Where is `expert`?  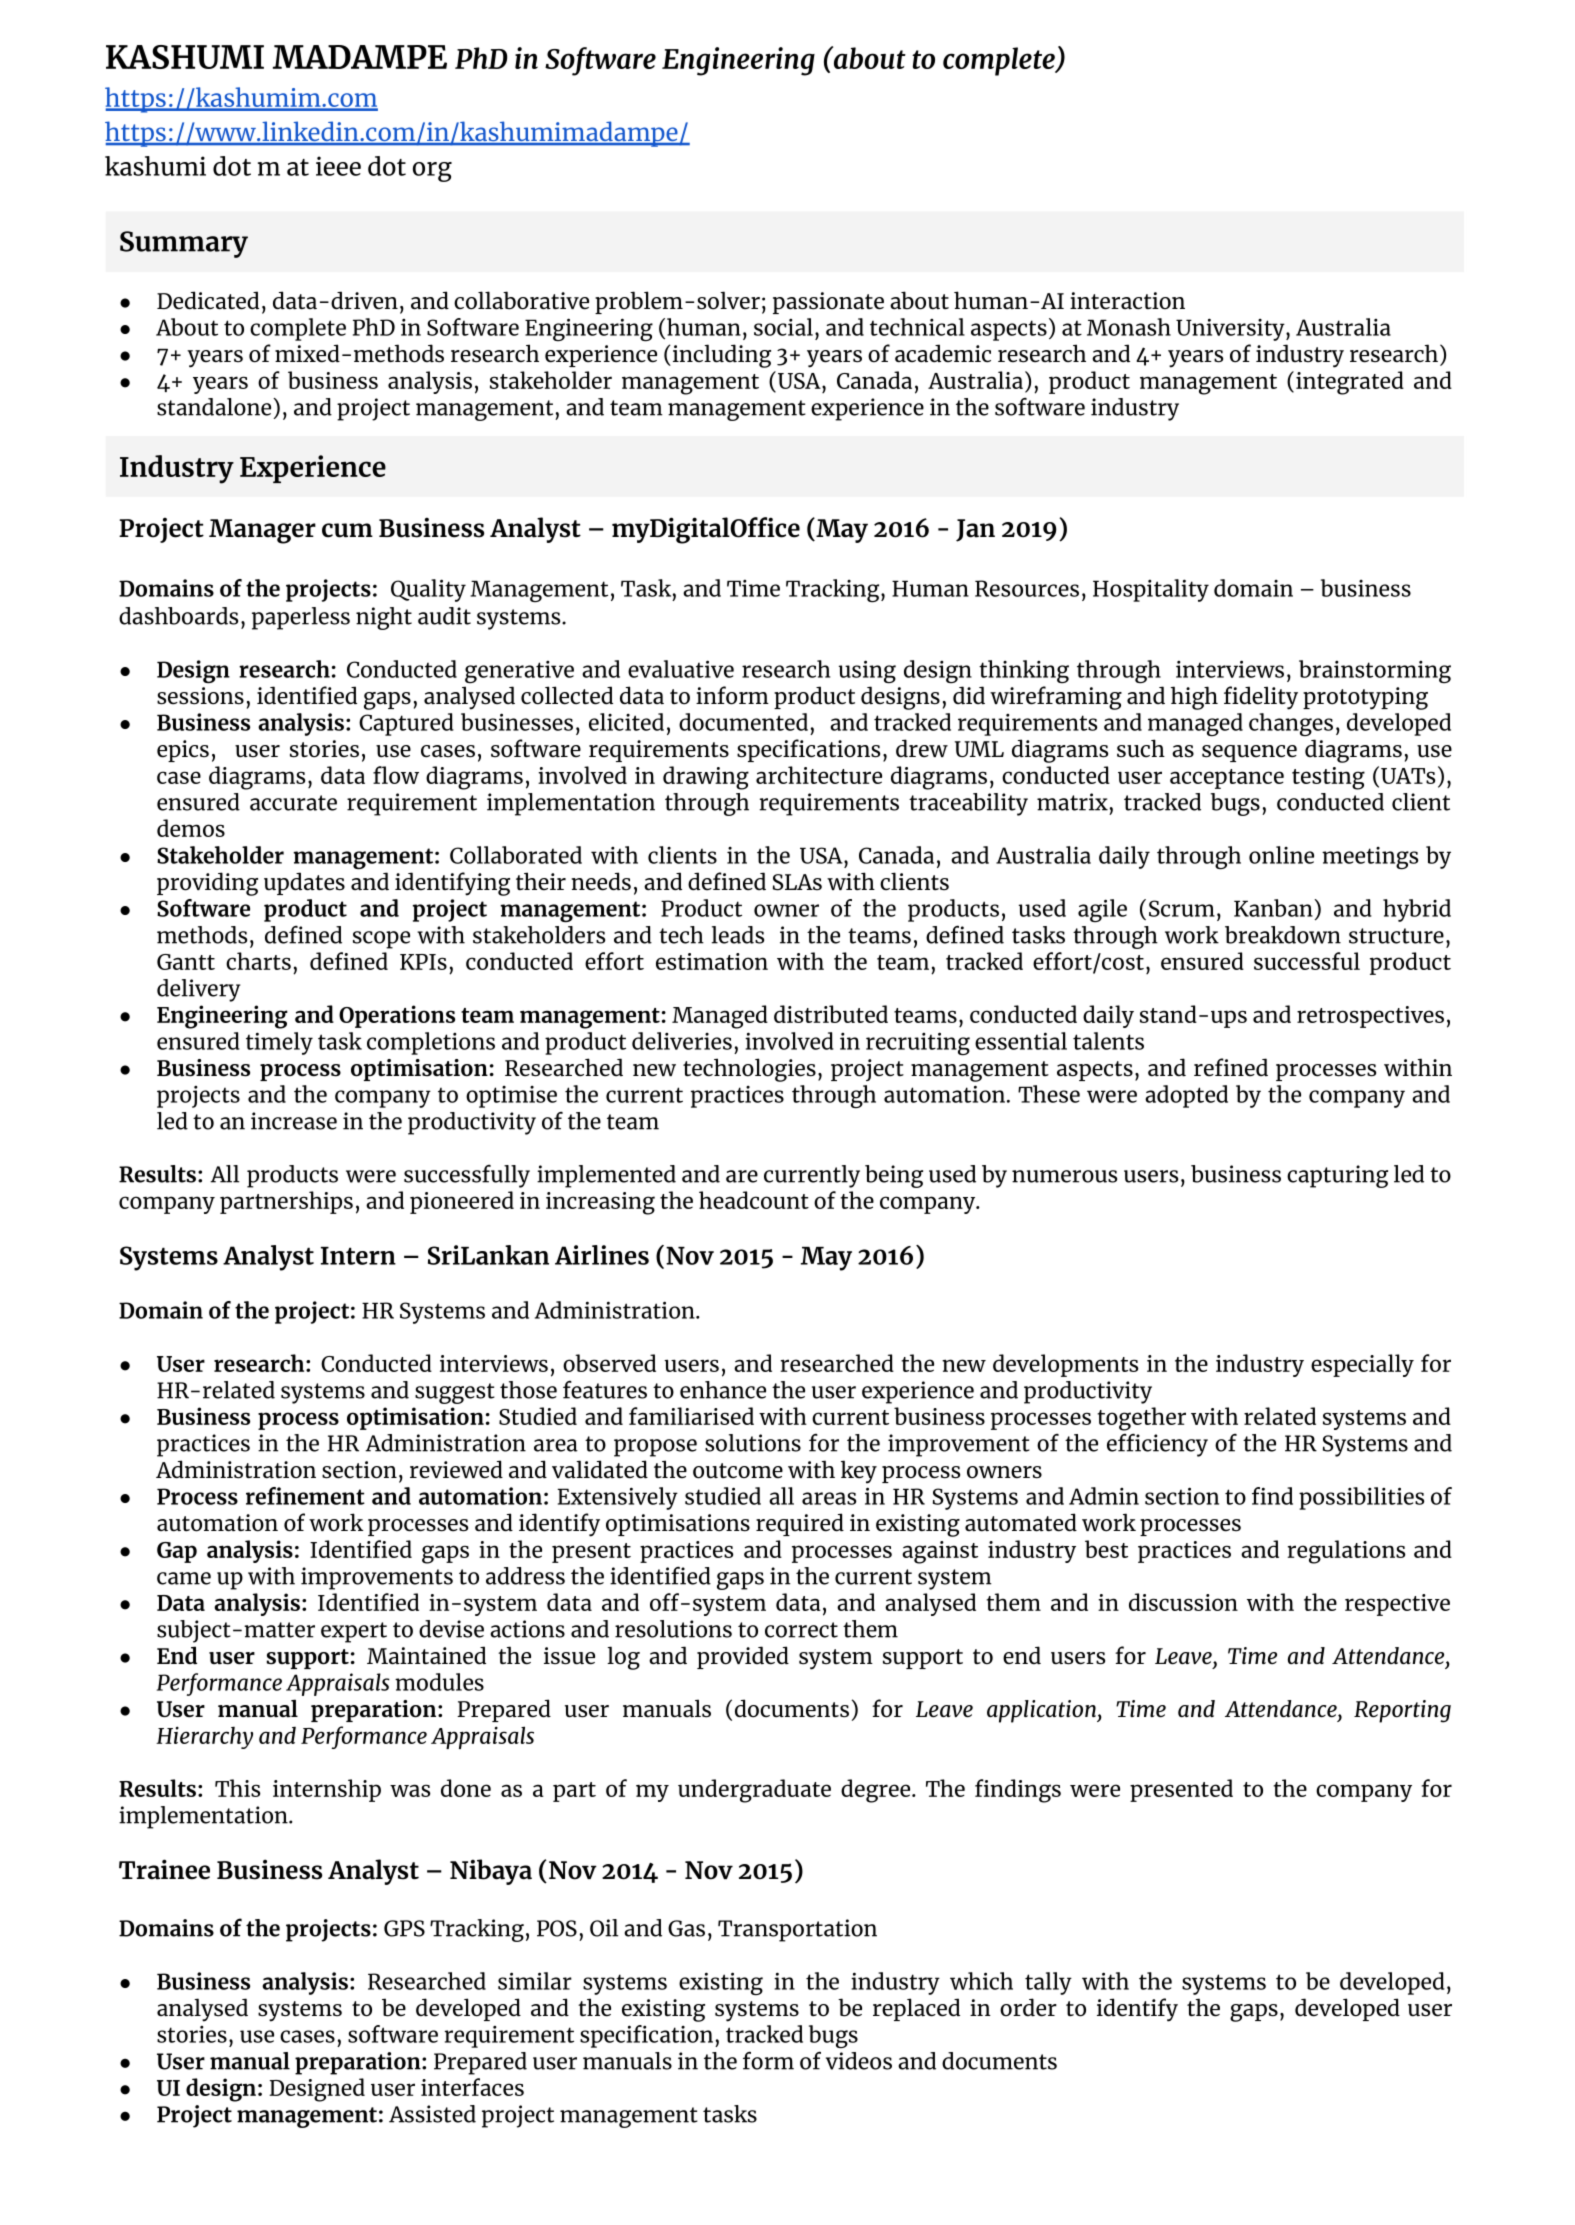 expert is located at coordinates (354, 1632).
